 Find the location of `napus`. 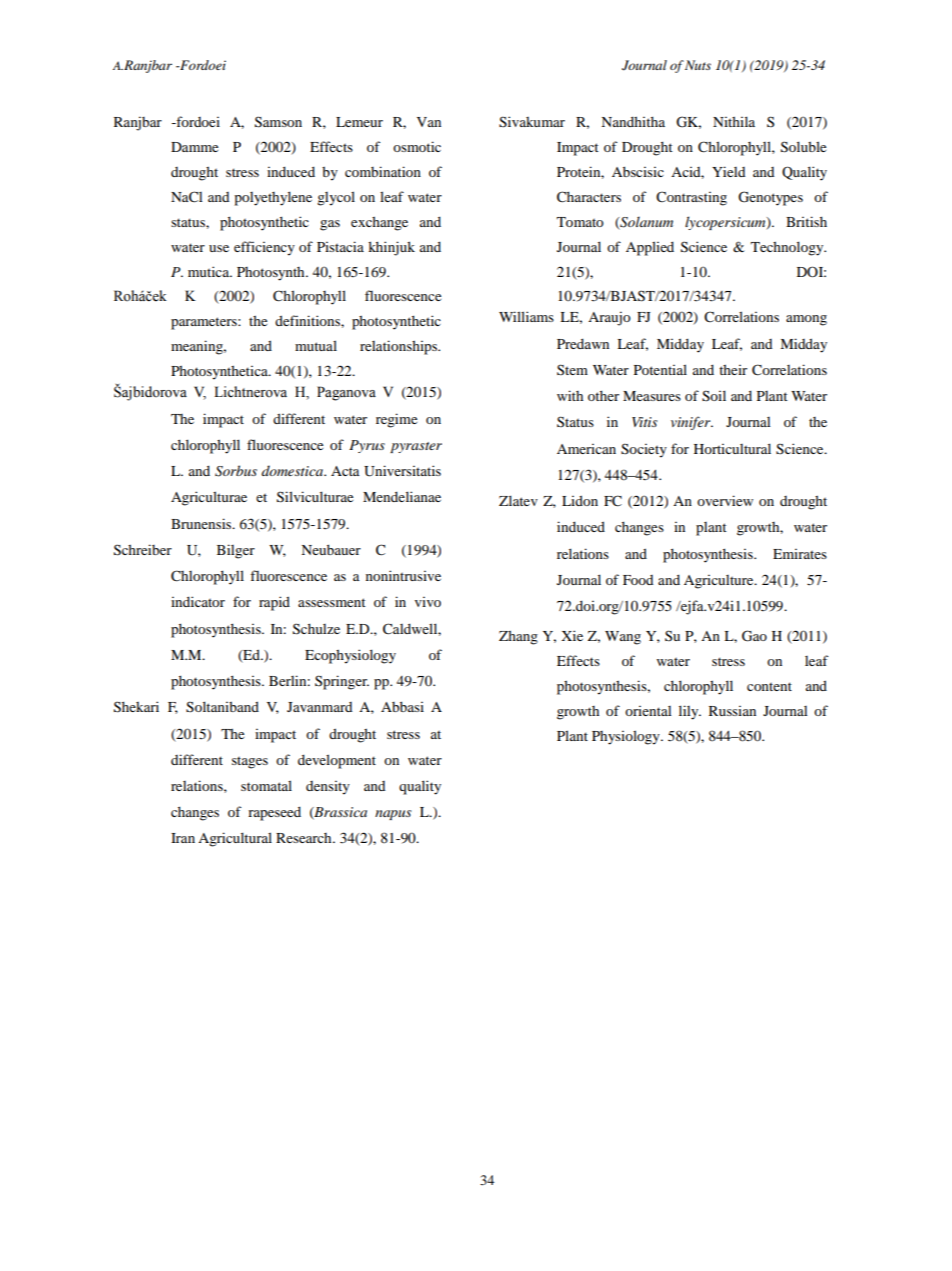

napus is located at coordinates (393, 815).
